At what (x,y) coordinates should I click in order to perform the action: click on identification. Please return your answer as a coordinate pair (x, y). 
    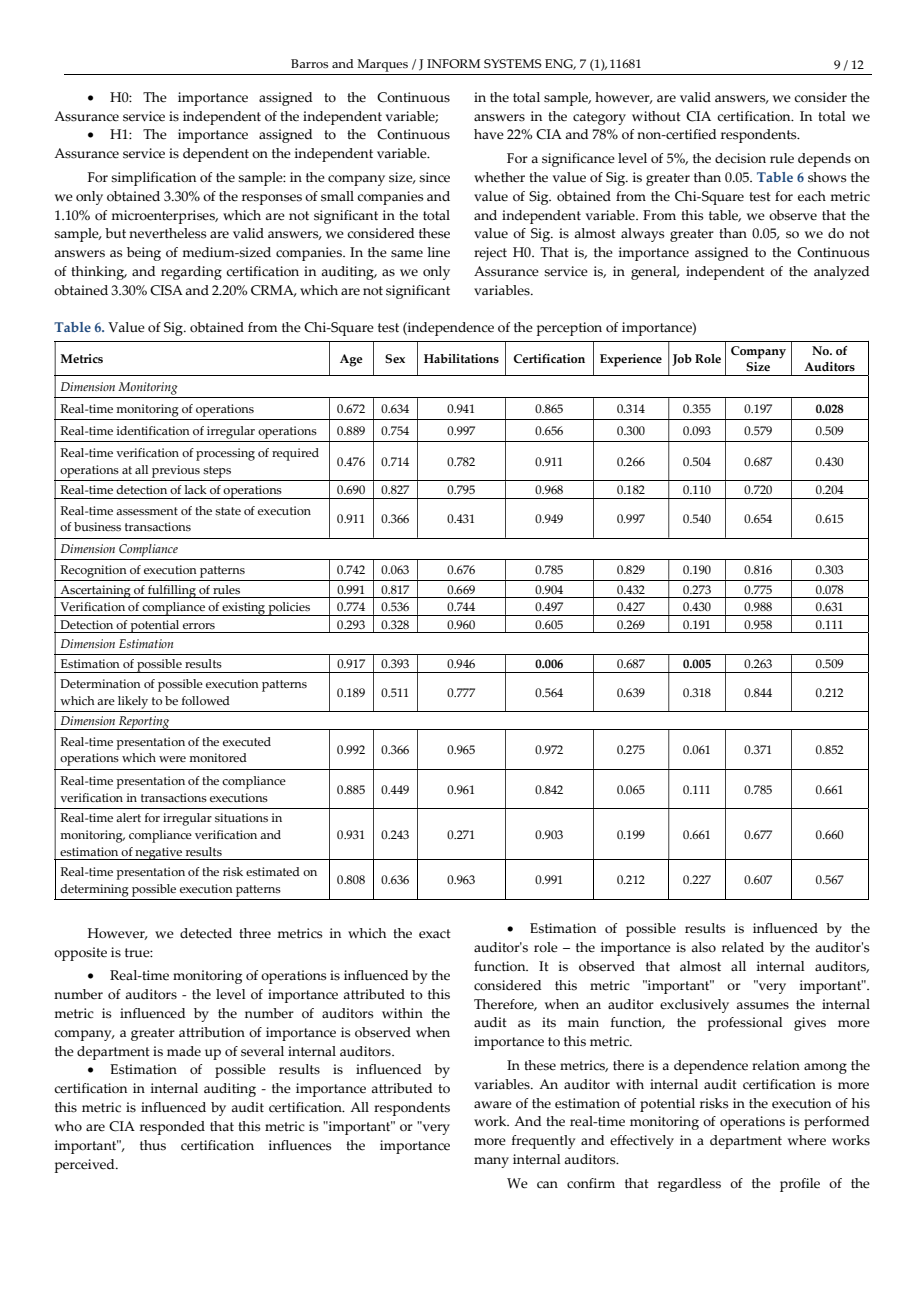
    Looking at the image, I should click on (153, 430).
